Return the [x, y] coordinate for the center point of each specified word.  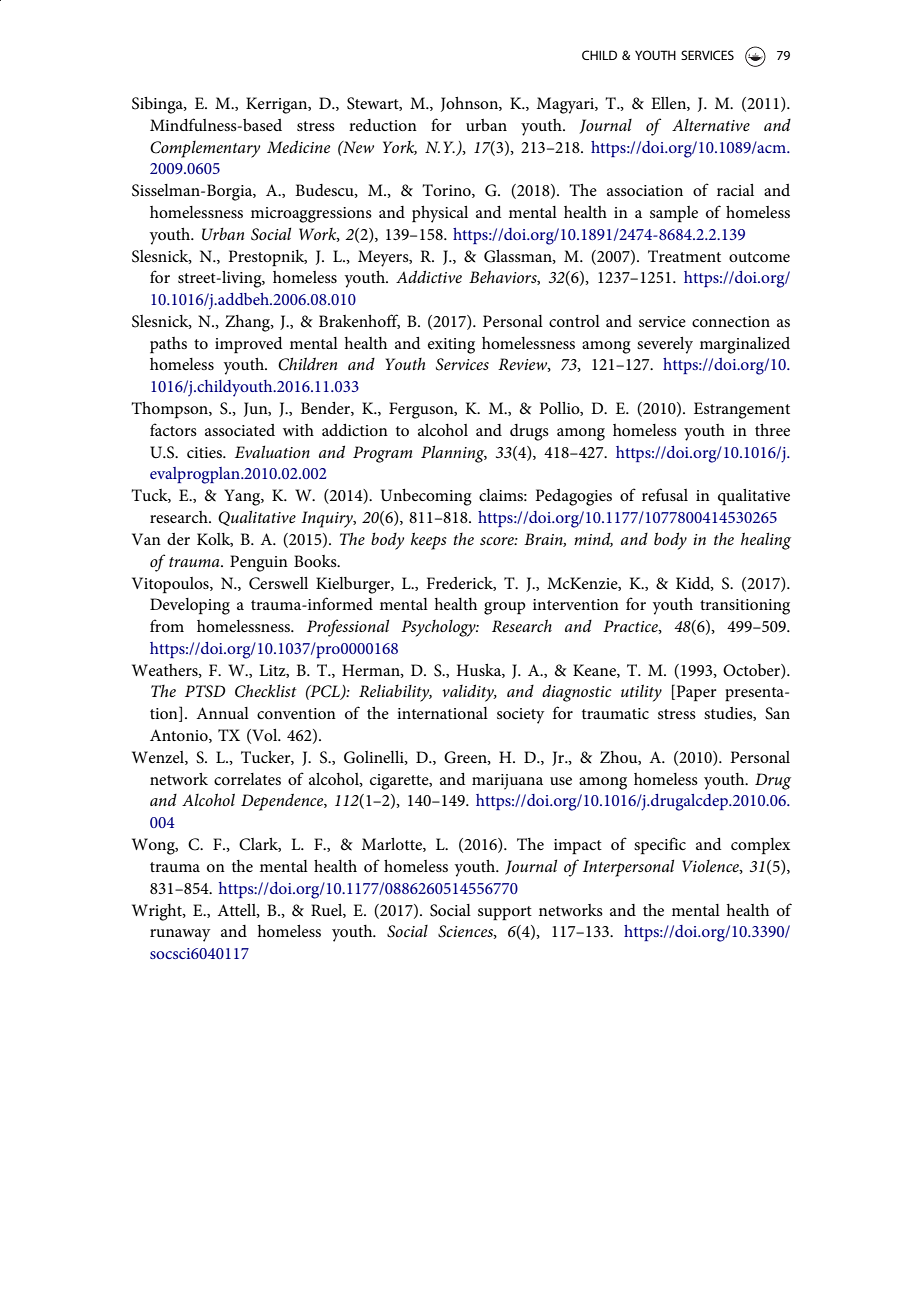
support [505, 913]
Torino [447, 191]
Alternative [711, 125]
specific [660, 846]
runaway [180, 935]
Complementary [205, 149]
